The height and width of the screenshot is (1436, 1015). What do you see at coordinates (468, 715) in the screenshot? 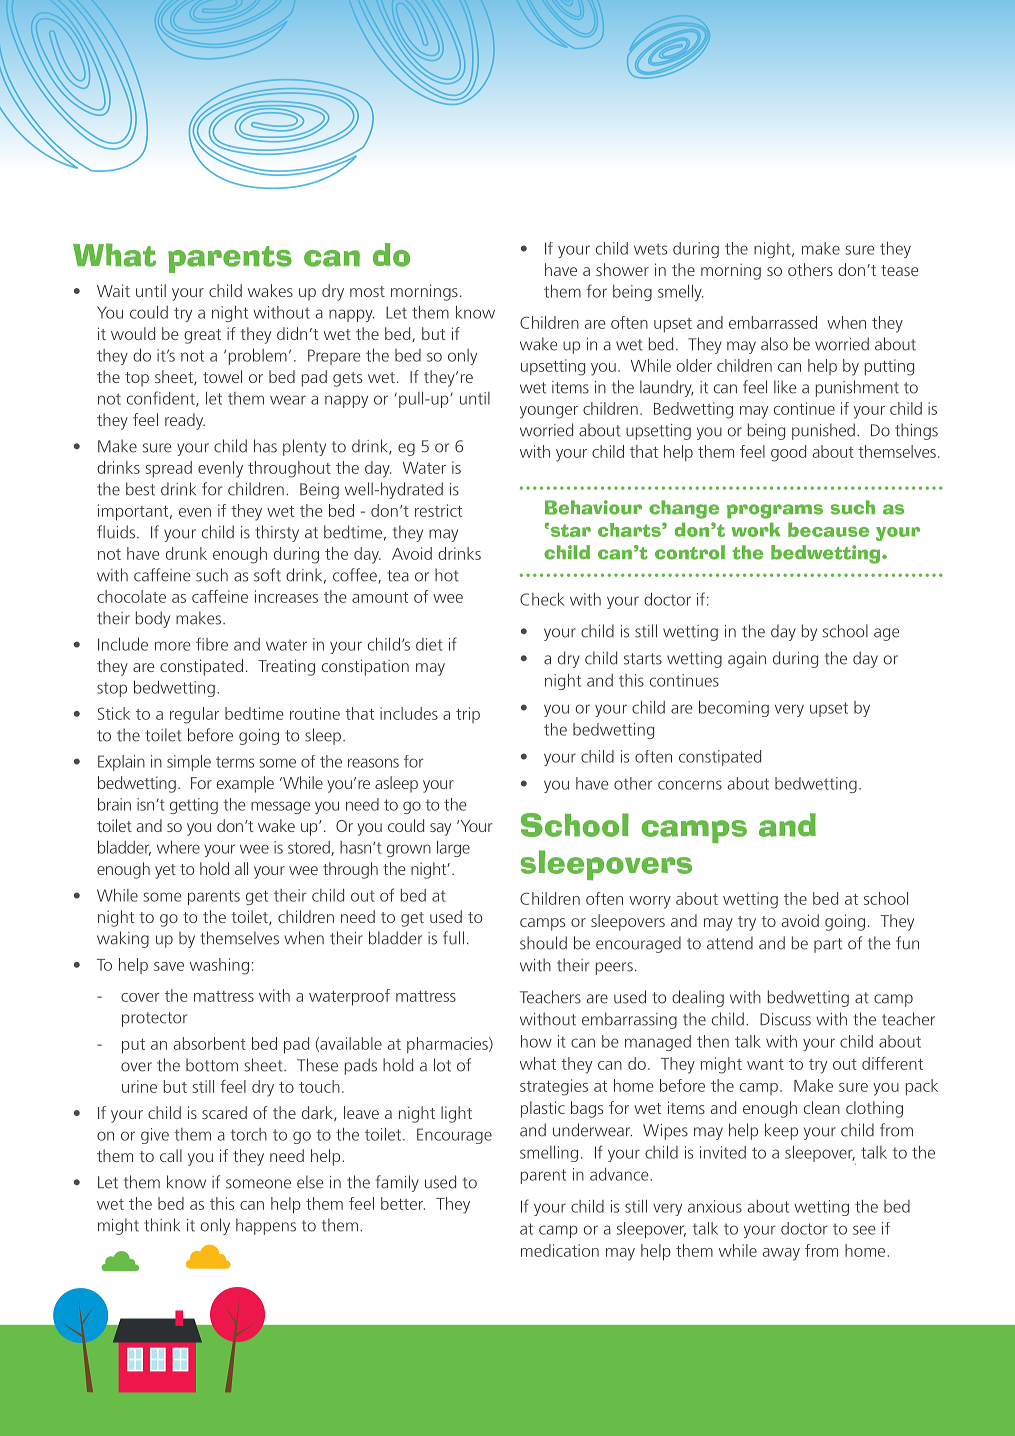
I see `trip` at bounding box center [468, 715].
